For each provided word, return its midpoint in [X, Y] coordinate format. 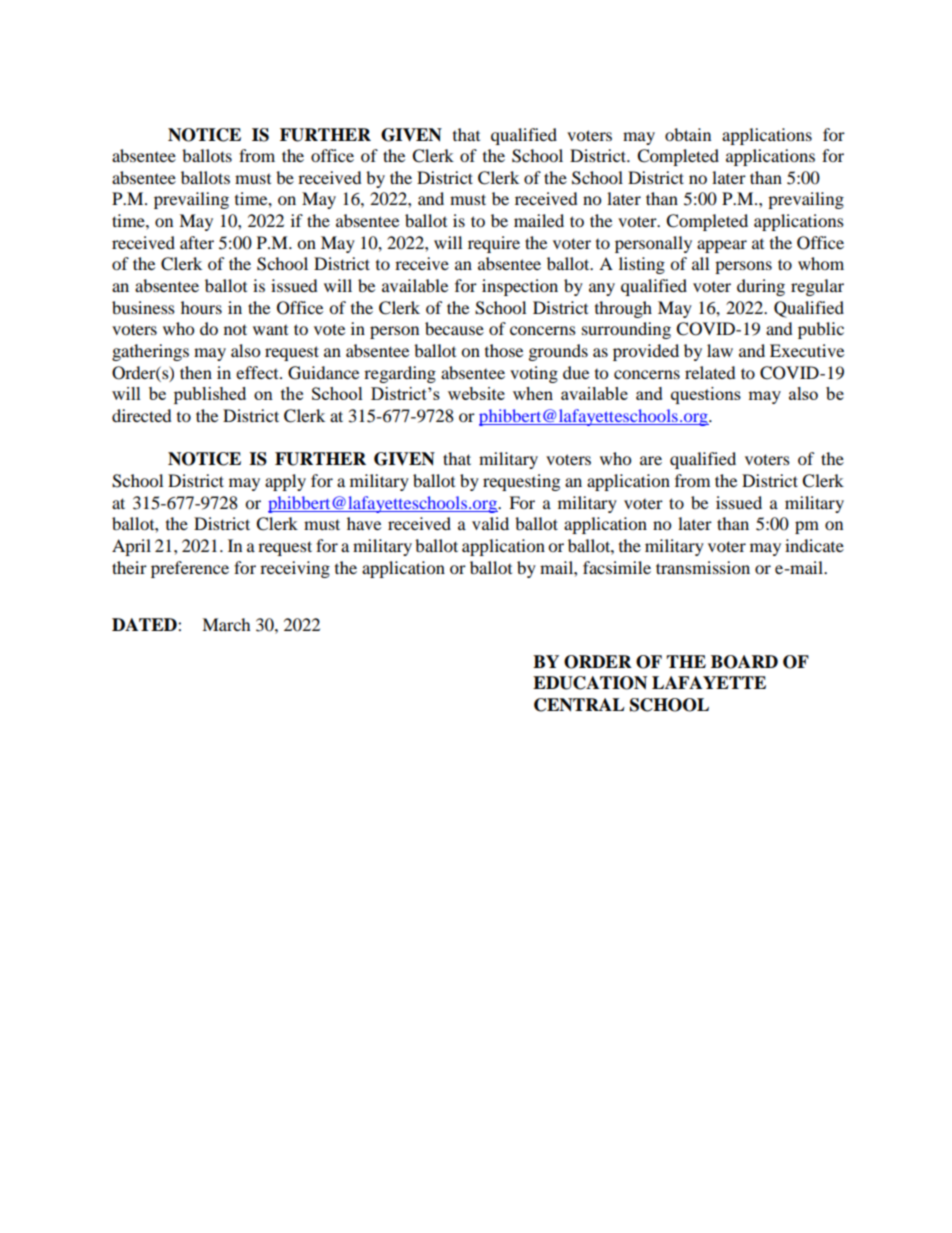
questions [706, 395]
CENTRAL [579, 705]
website [476, 393]
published [210, 395]
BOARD [744, 662]
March [226, 624]
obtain [688, 134]
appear [722, 246]
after [197, 242]
